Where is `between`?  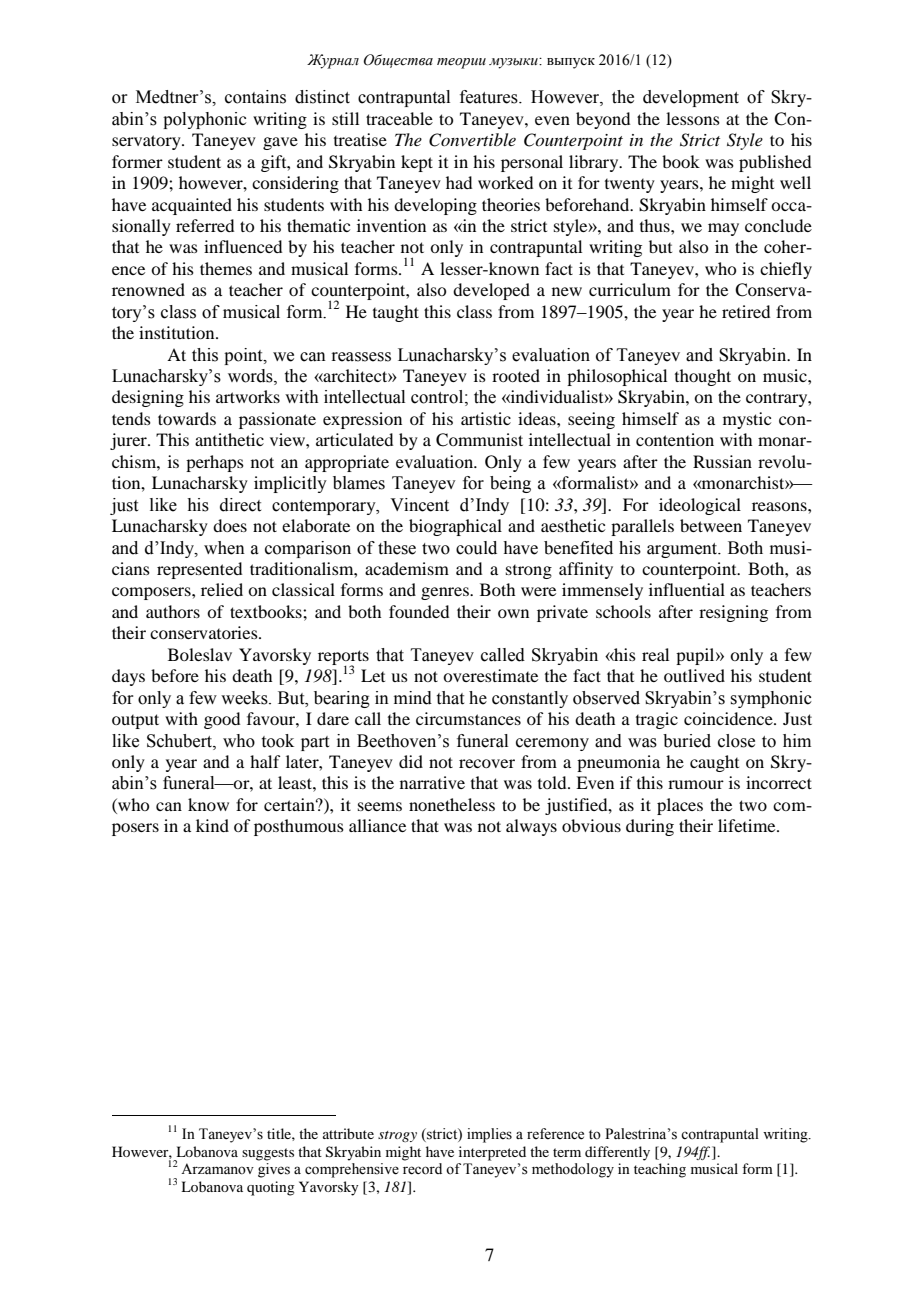
between is located at coordinates (711, 525).
